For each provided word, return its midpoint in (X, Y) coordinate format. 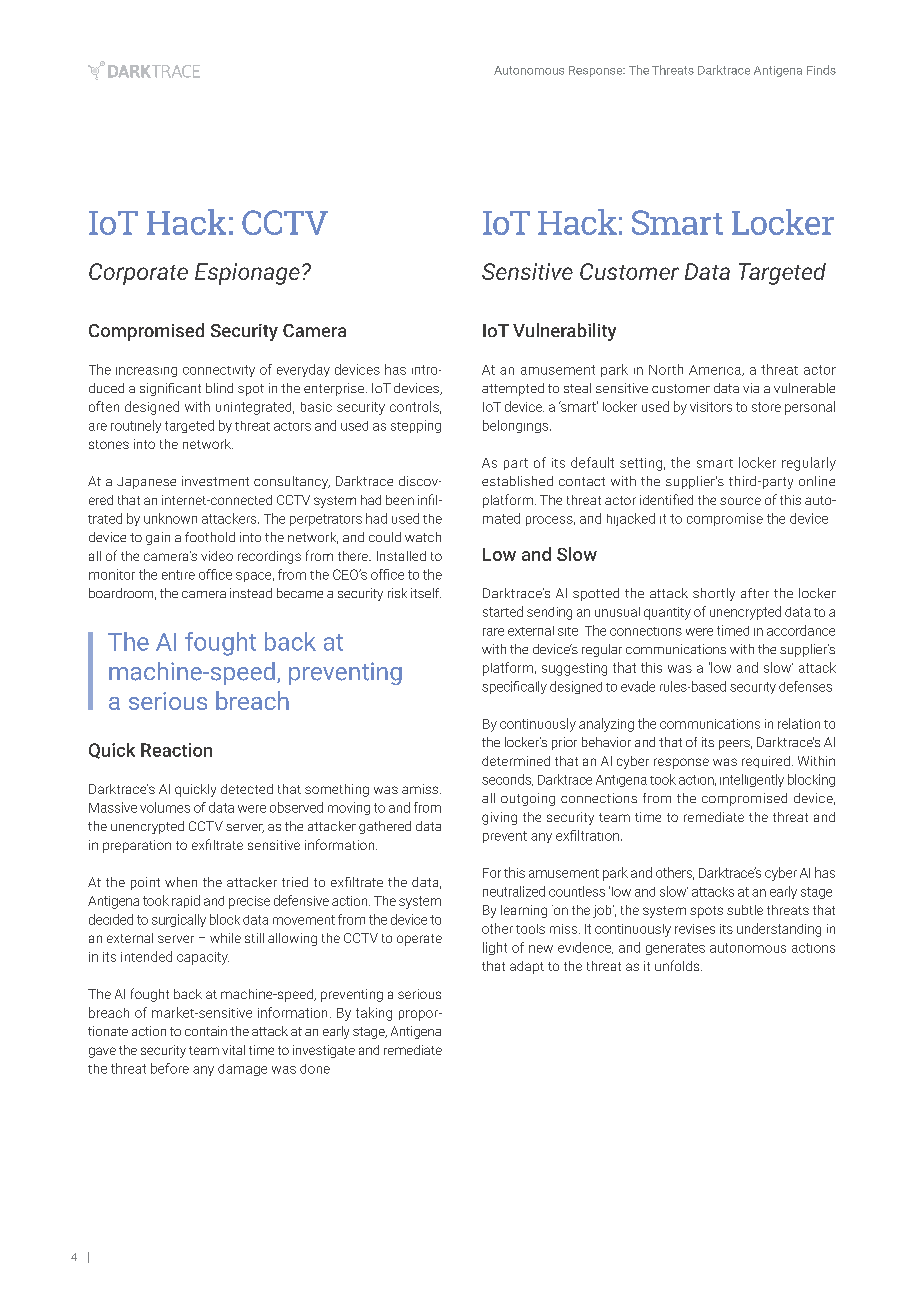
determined (516, 761)
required (766, 762)
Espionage (247, 274)
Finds (821, 70)
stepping (416, 426)
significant (170, 389)
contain (206, 1031)
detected (247, 789)
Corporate (138, 274)
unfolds (678, 965)
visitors (711, 407)
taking (374, 1014)
